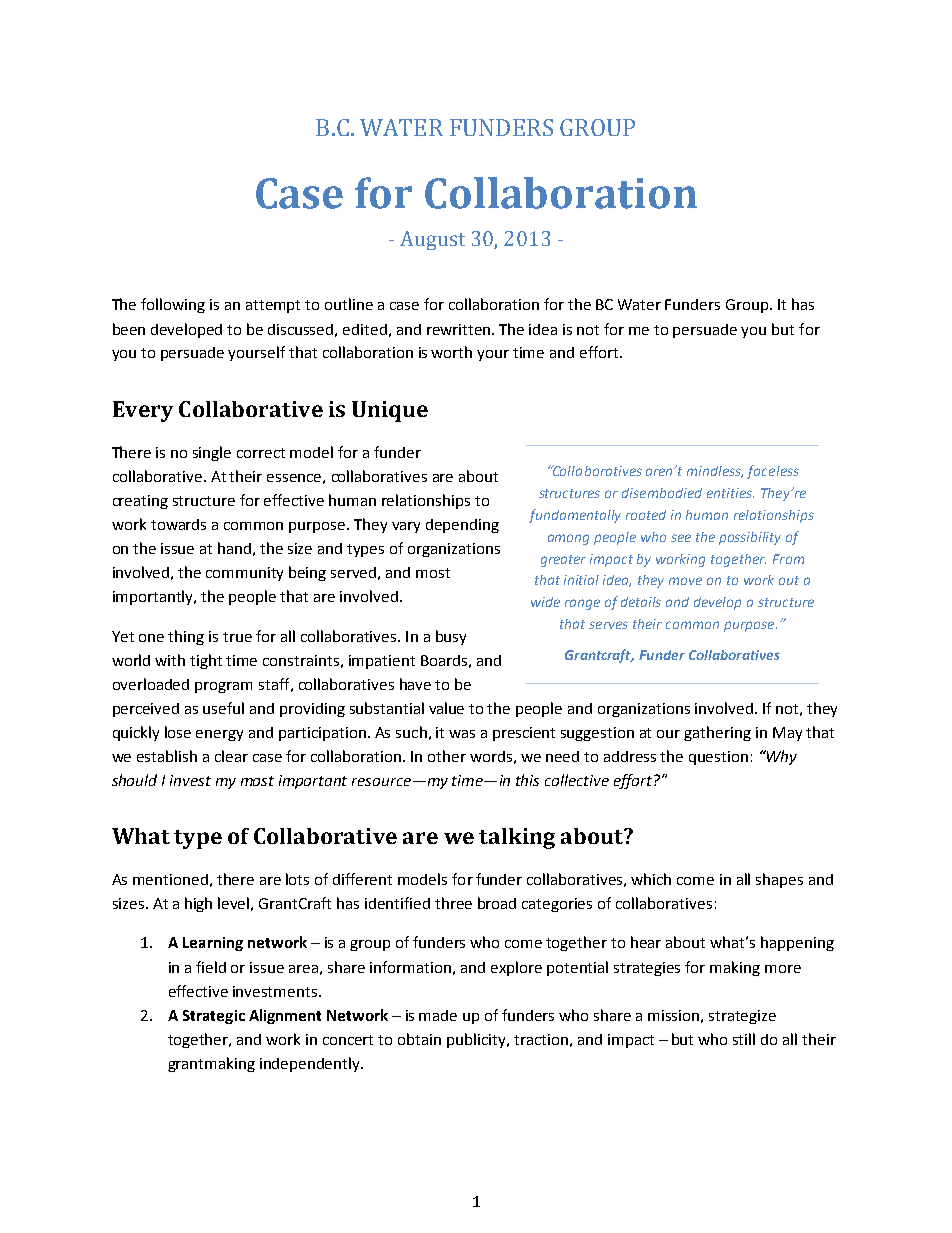 Image resolution: width=952 pixels, height=1233 pixels. Describe the element at coordinates (223, 687) in the screenshot. I see `program` at that location.
